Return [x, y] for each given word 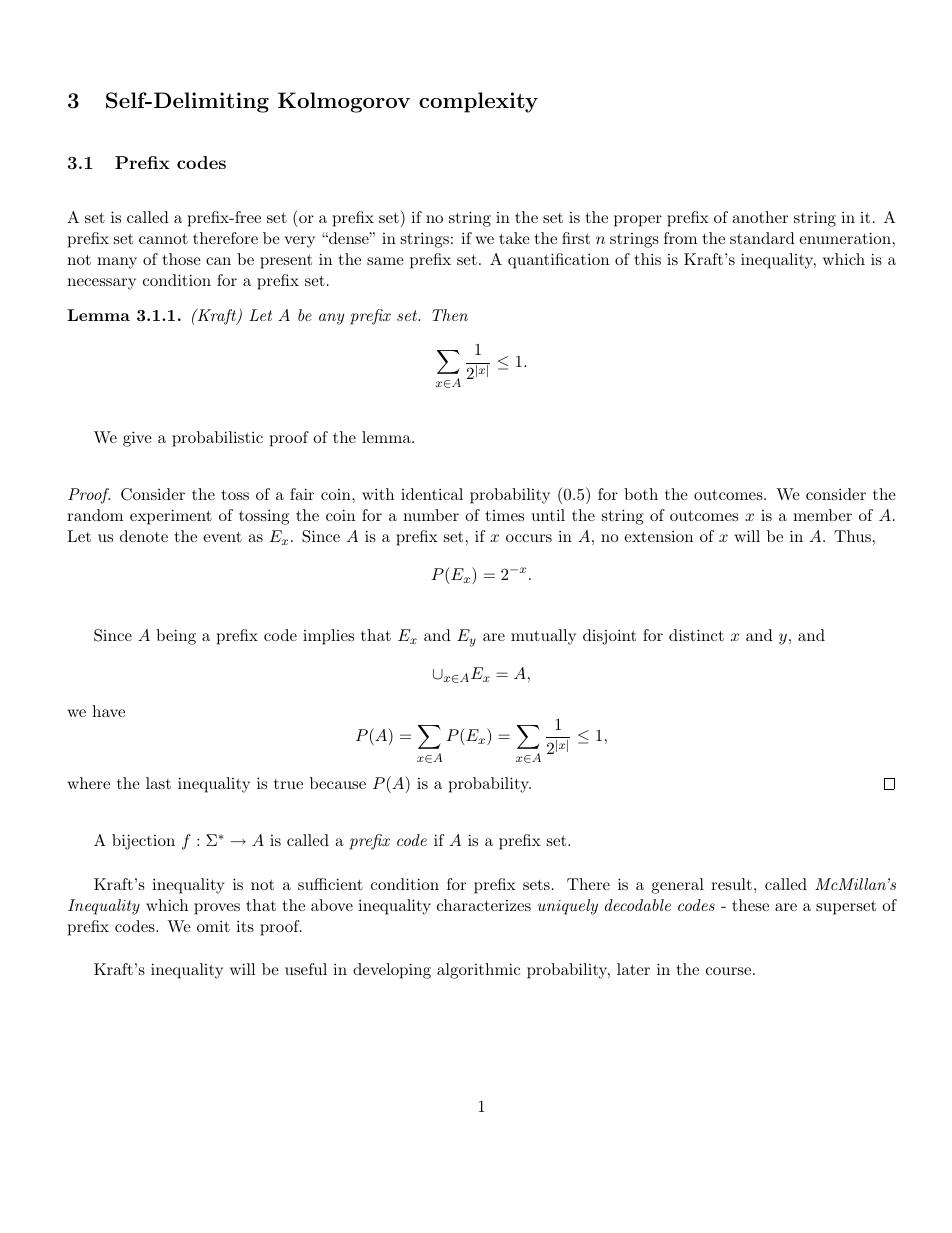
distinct [696, 635]
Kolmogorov [344, 102]
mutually [543, 637]
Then [450, 315]
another [760, 217]
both [641, 494]
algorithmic [478, 971]
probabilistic [217, 439]
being [176, 637]
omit [213, 926]
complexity [478, 102]
